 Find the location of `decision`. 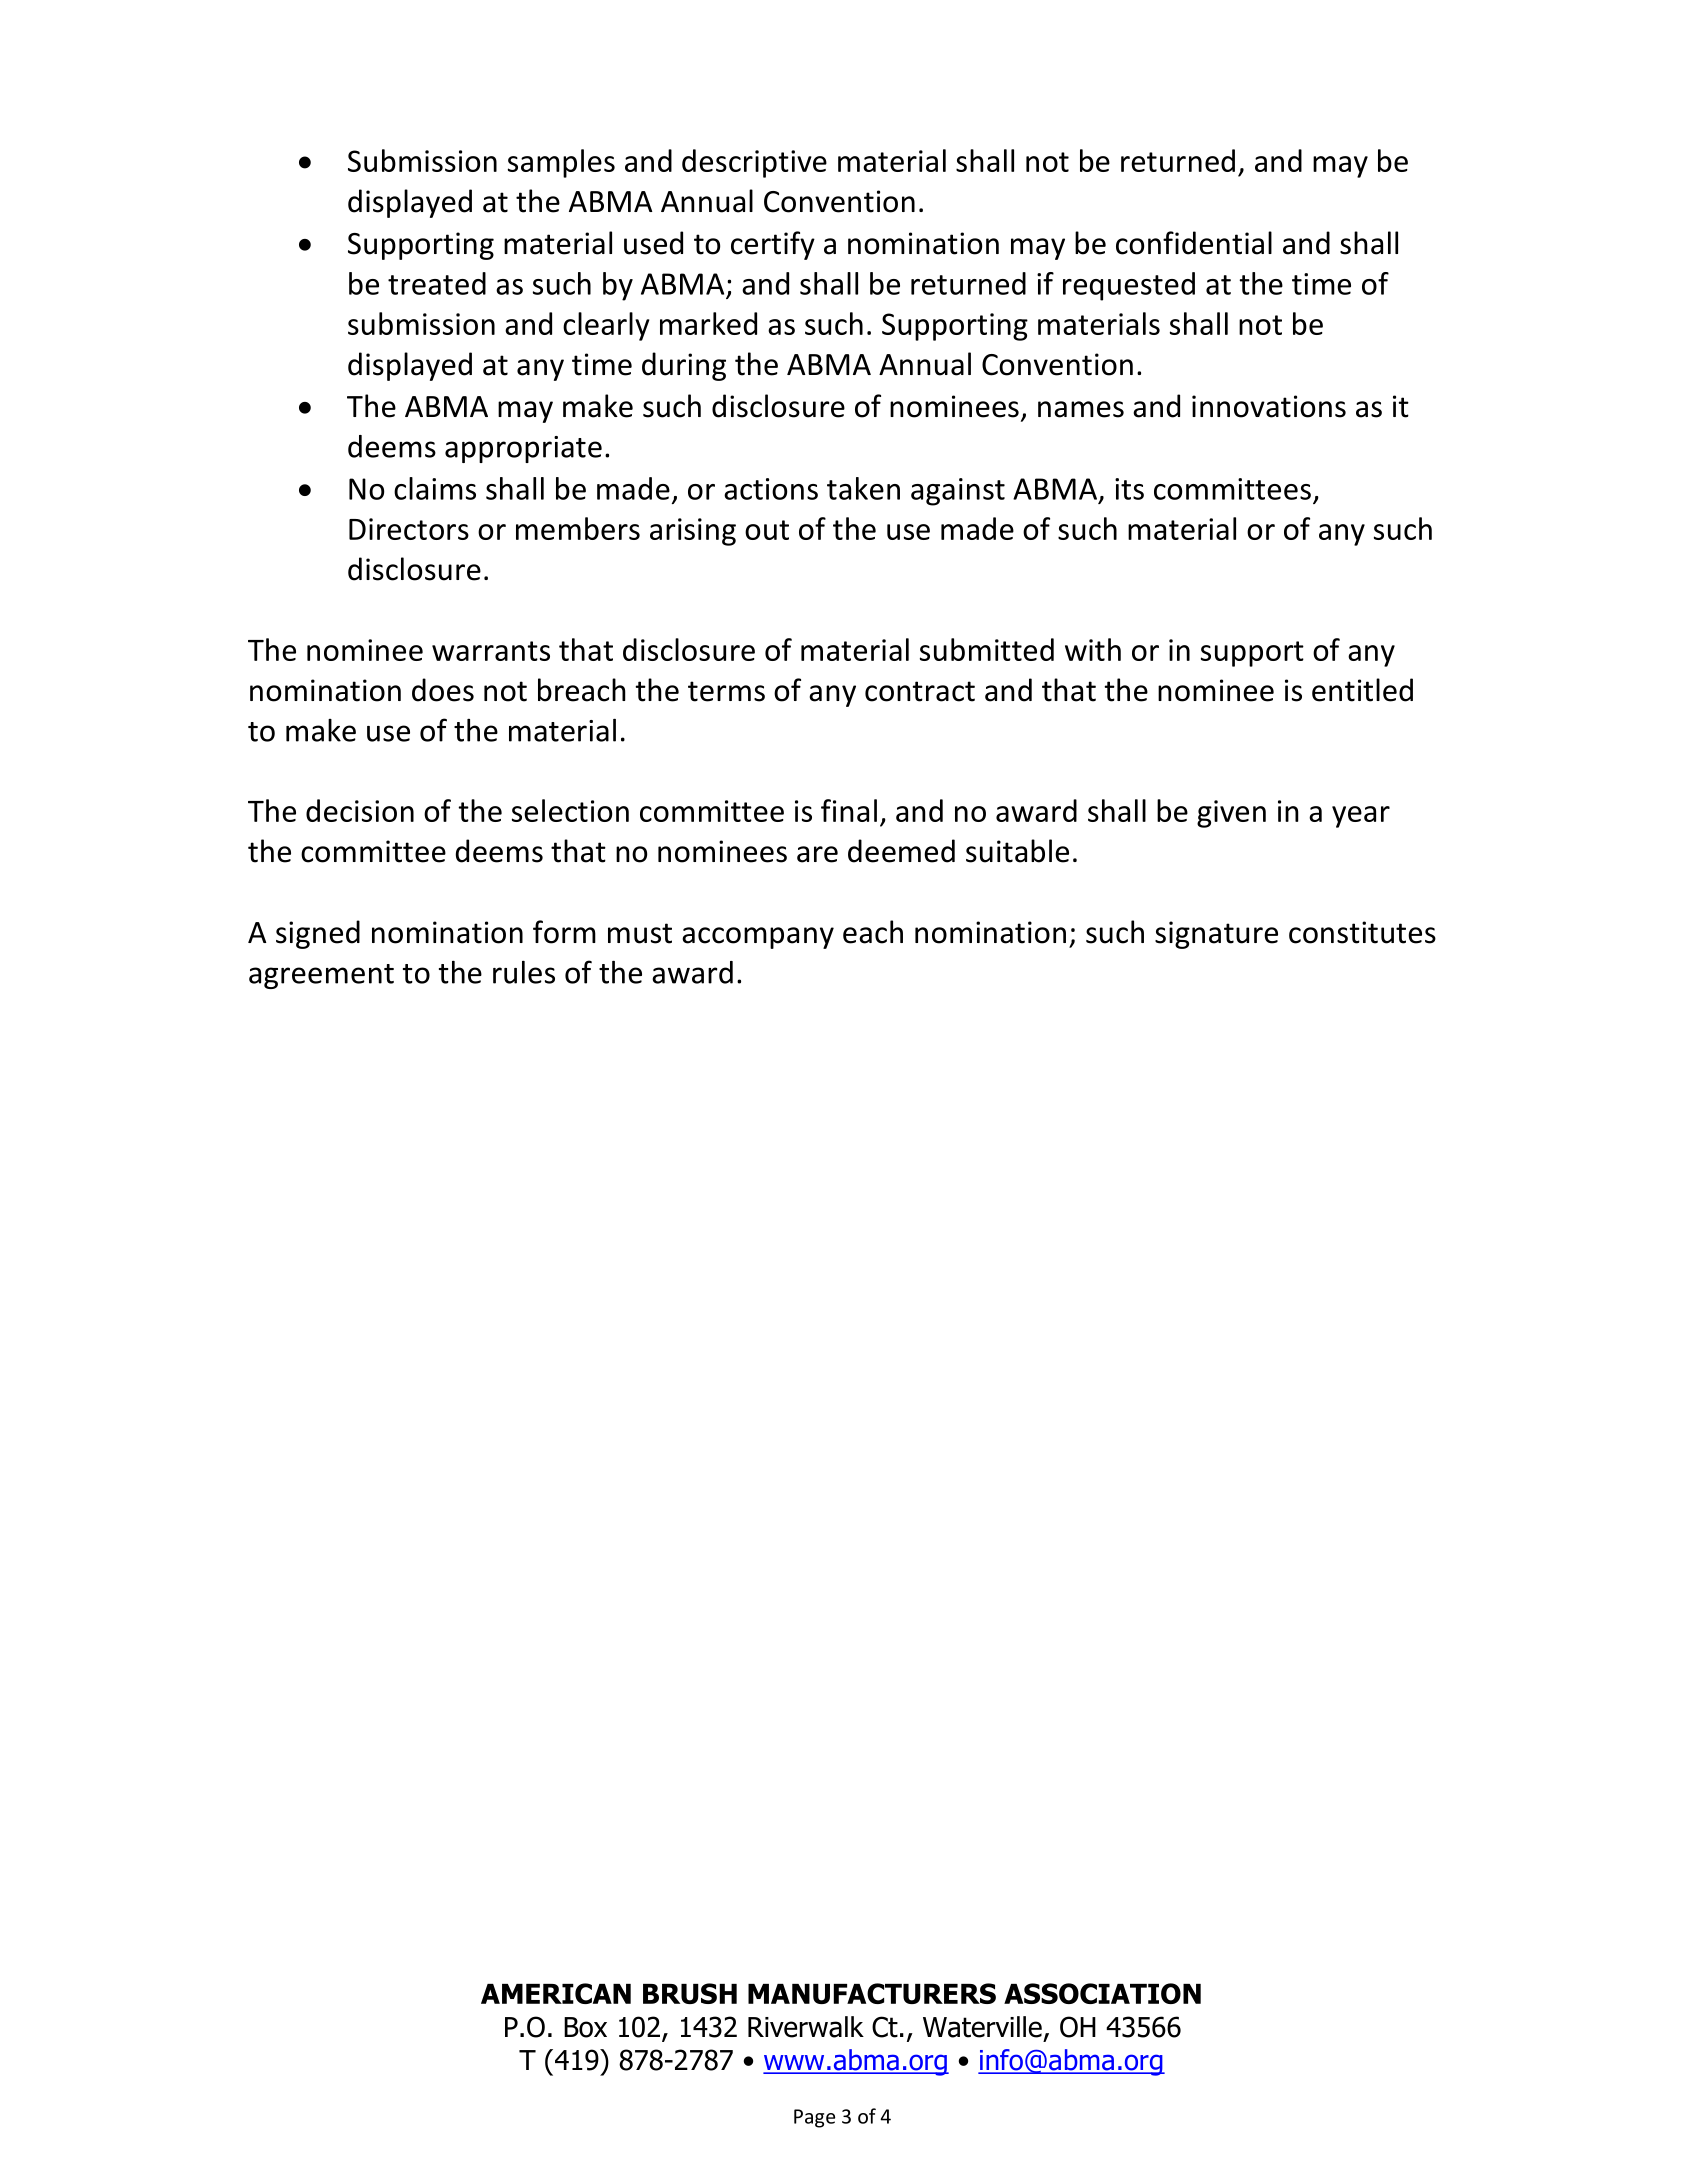

decision is located at coordinates (360, 810).
